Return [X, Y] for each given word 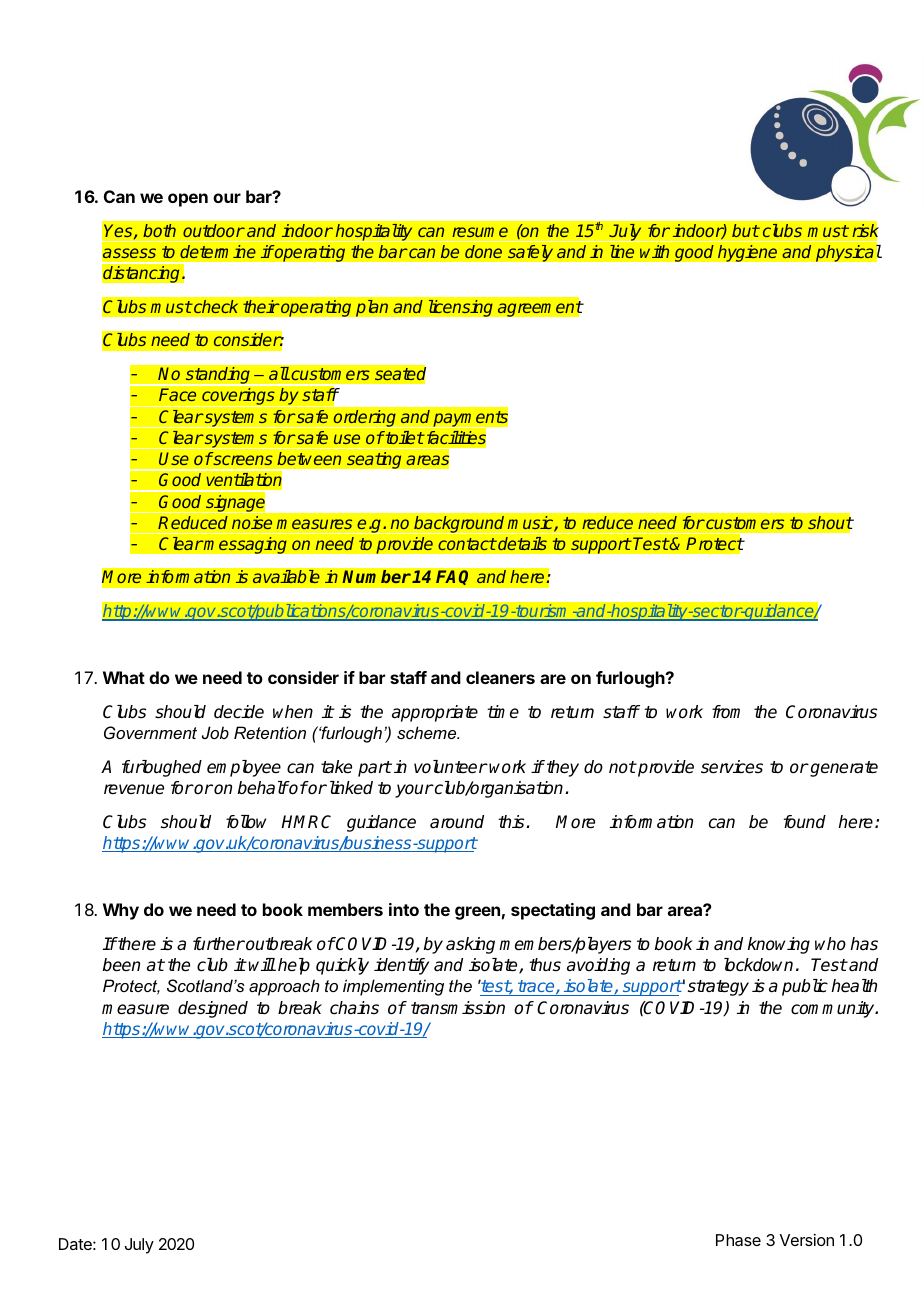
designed [213, 1009]
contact [467, 544]
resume [480, 232]
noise [252, 523]
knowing [779, 945]
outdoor [214, 230]
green [477, 913]
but [745, 230]
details [521, 543]
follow [246, 822]
